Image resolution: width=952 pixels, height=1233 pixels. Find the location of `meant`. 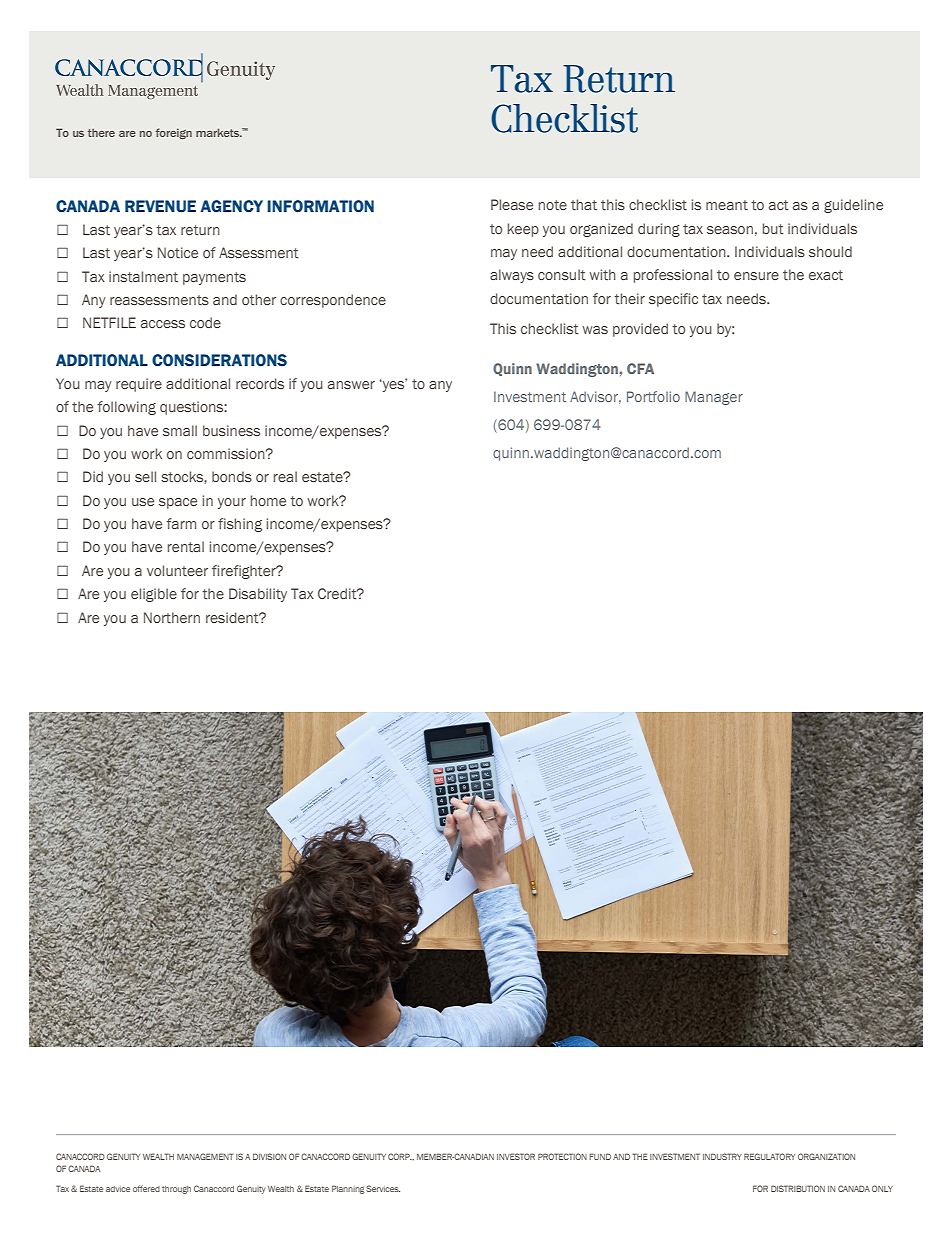

meant is located at coordinates (727, 205).
